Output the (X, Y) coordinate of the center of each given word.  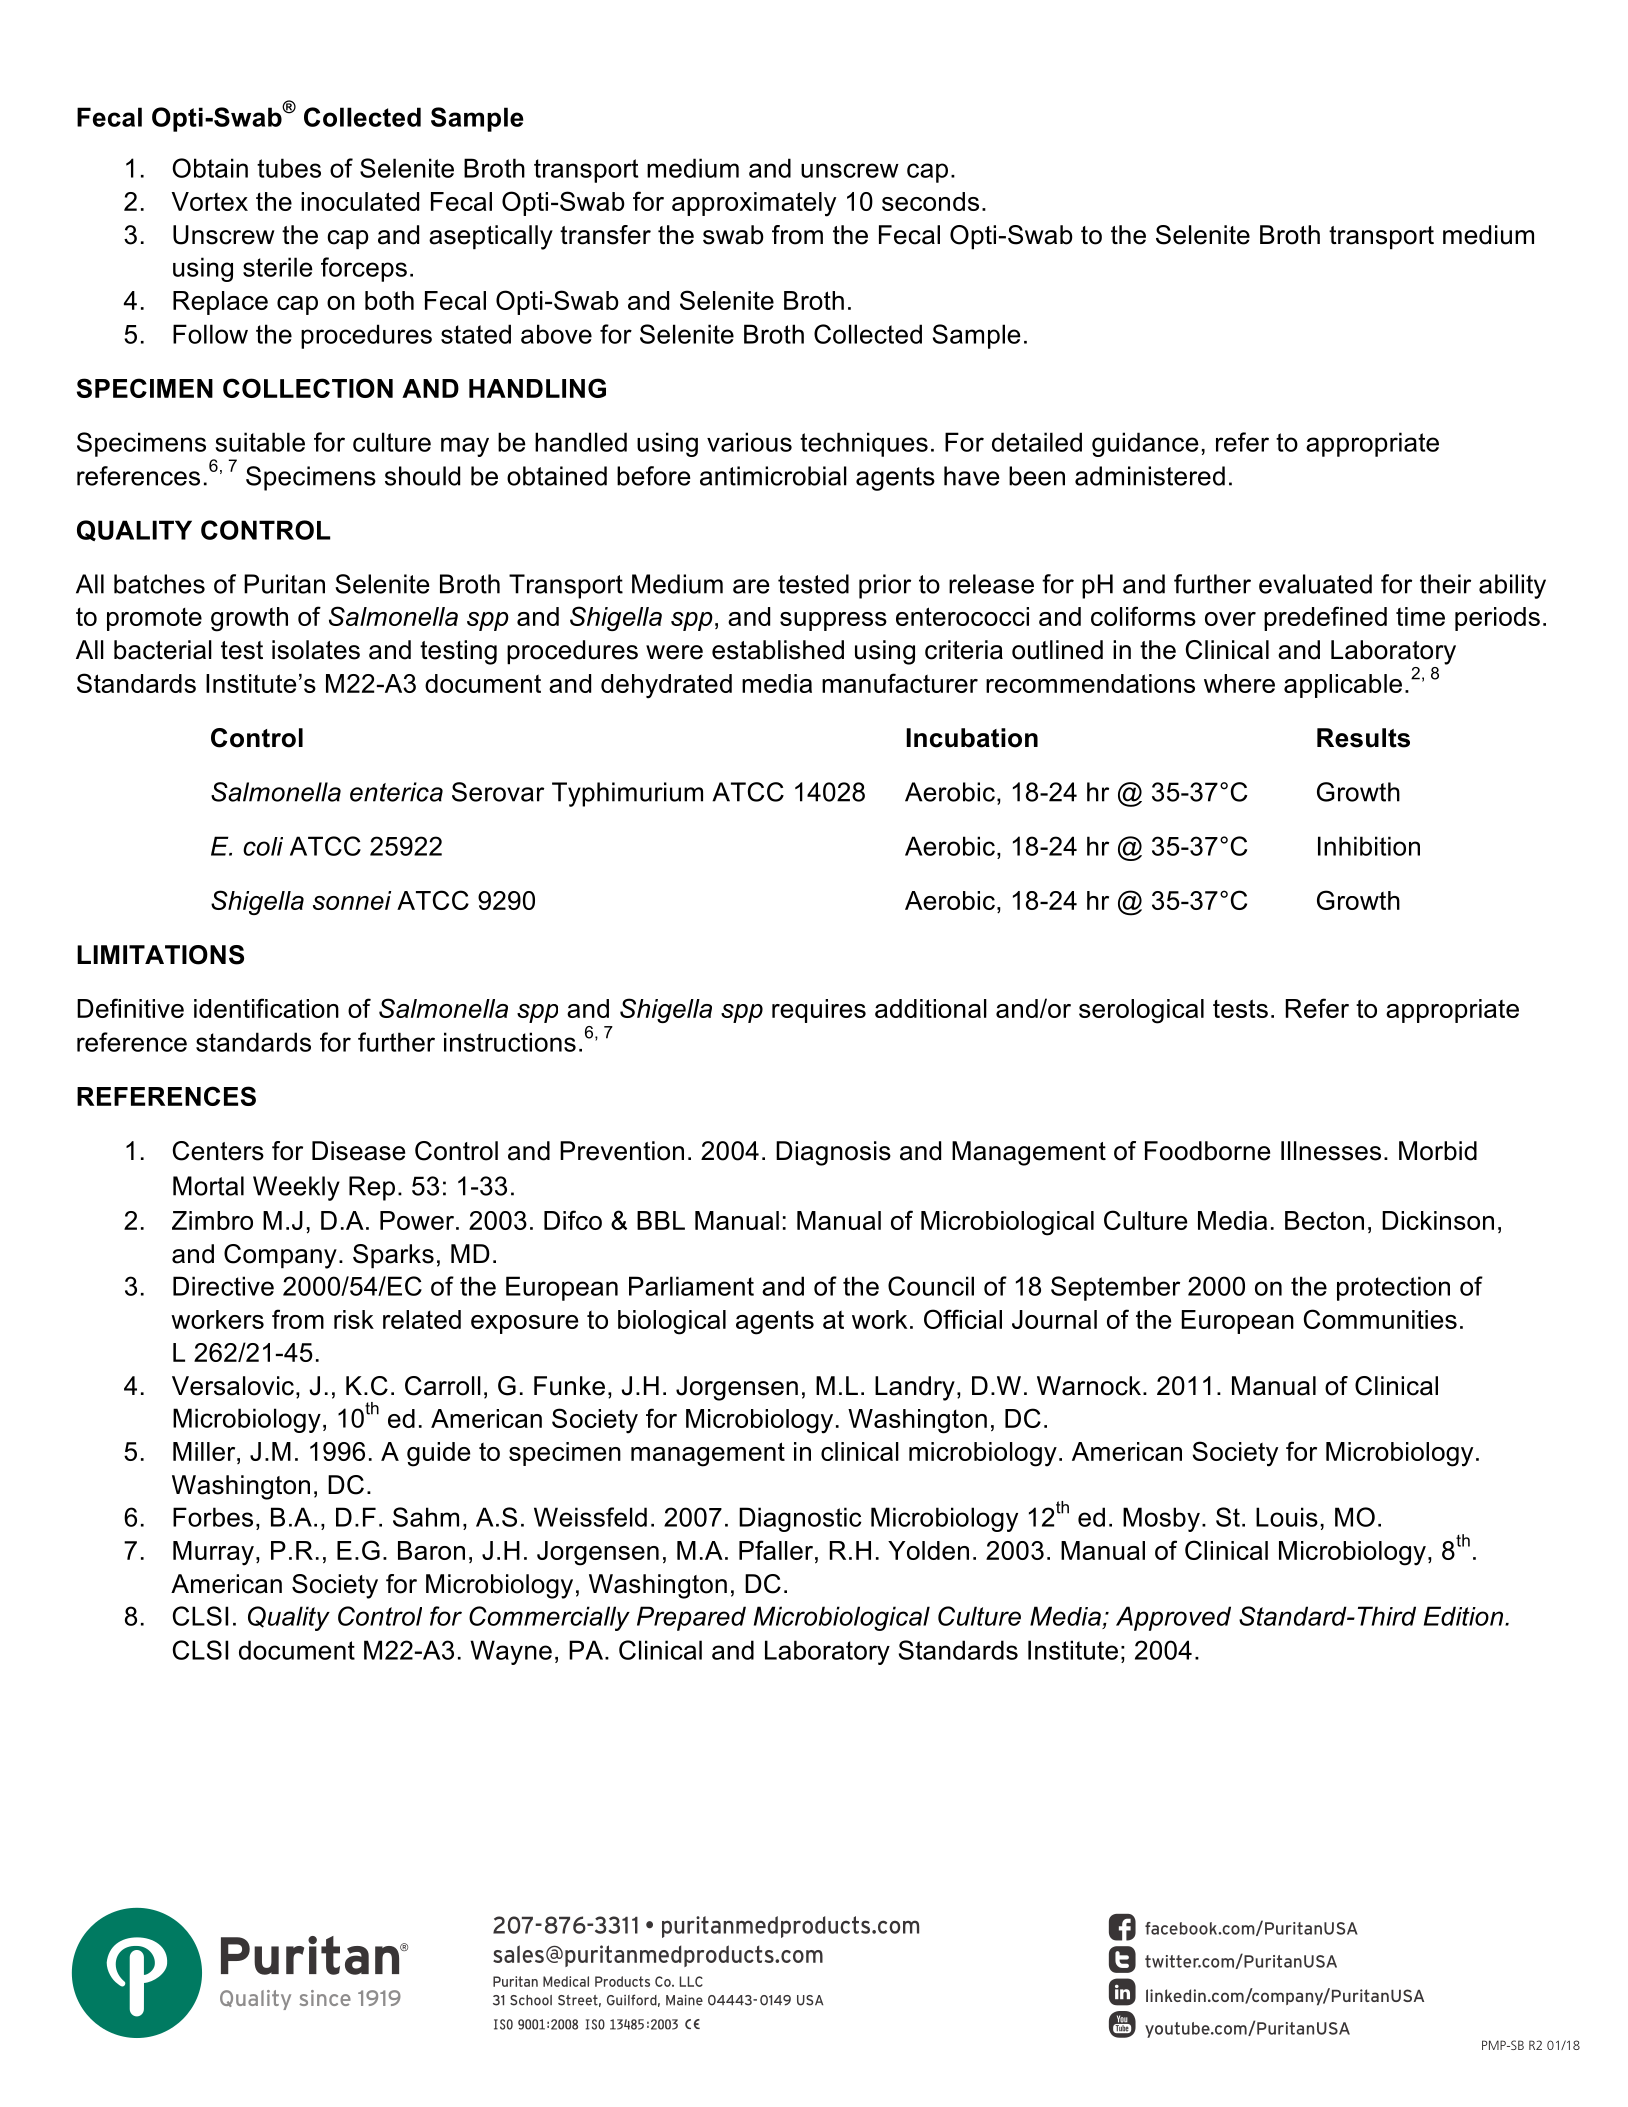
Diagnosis (833, 1153)
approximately (754, 204)
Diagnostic (800, 1519)
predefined (1325, 618)
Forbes (213, 1517)
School (531, 2000)
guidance (1145, 444)
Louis (1287, 1517)
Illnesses (1331, 1151)
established (778, 650)
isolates (316, 650)
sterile (278, 267)
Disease (358, 1151)
